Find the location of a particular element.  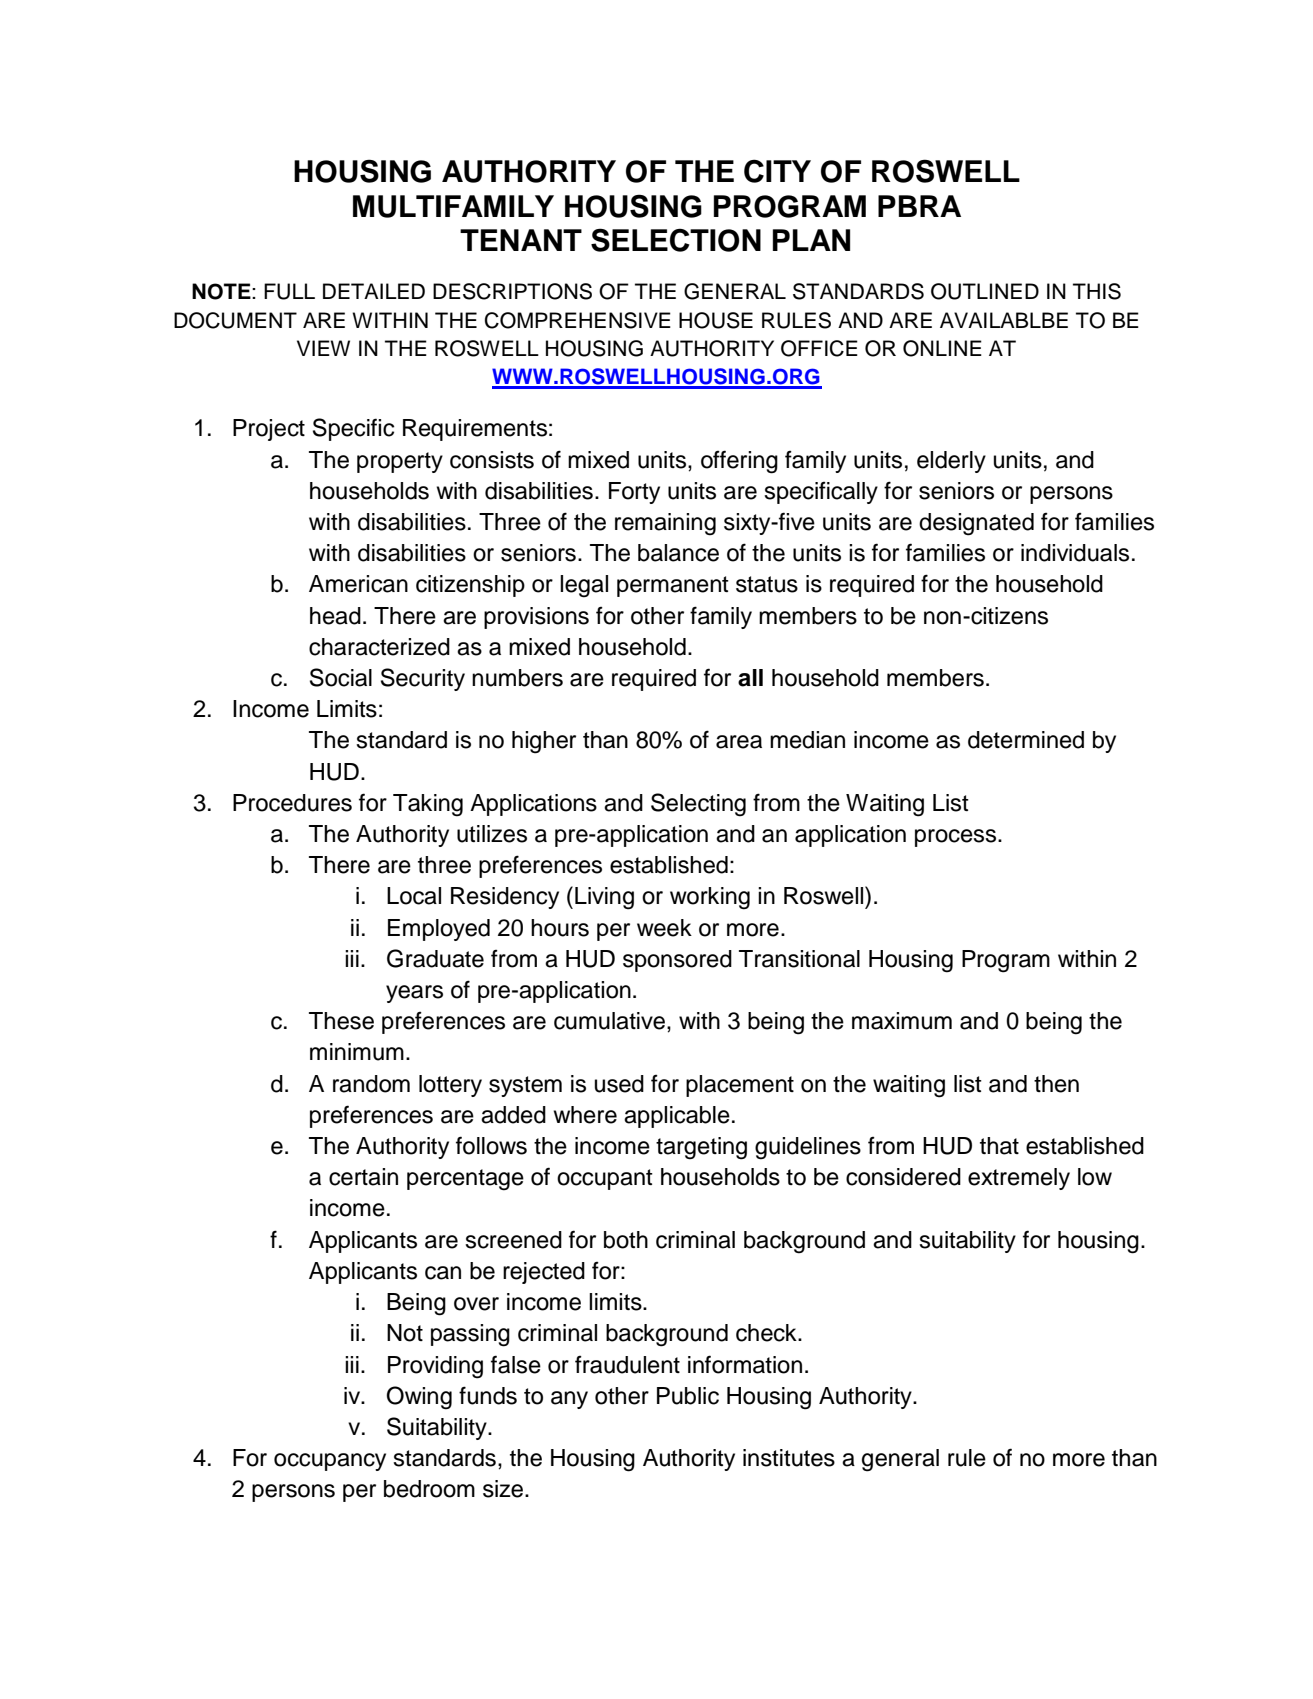

certain is located at coordinates (363, 1177).
